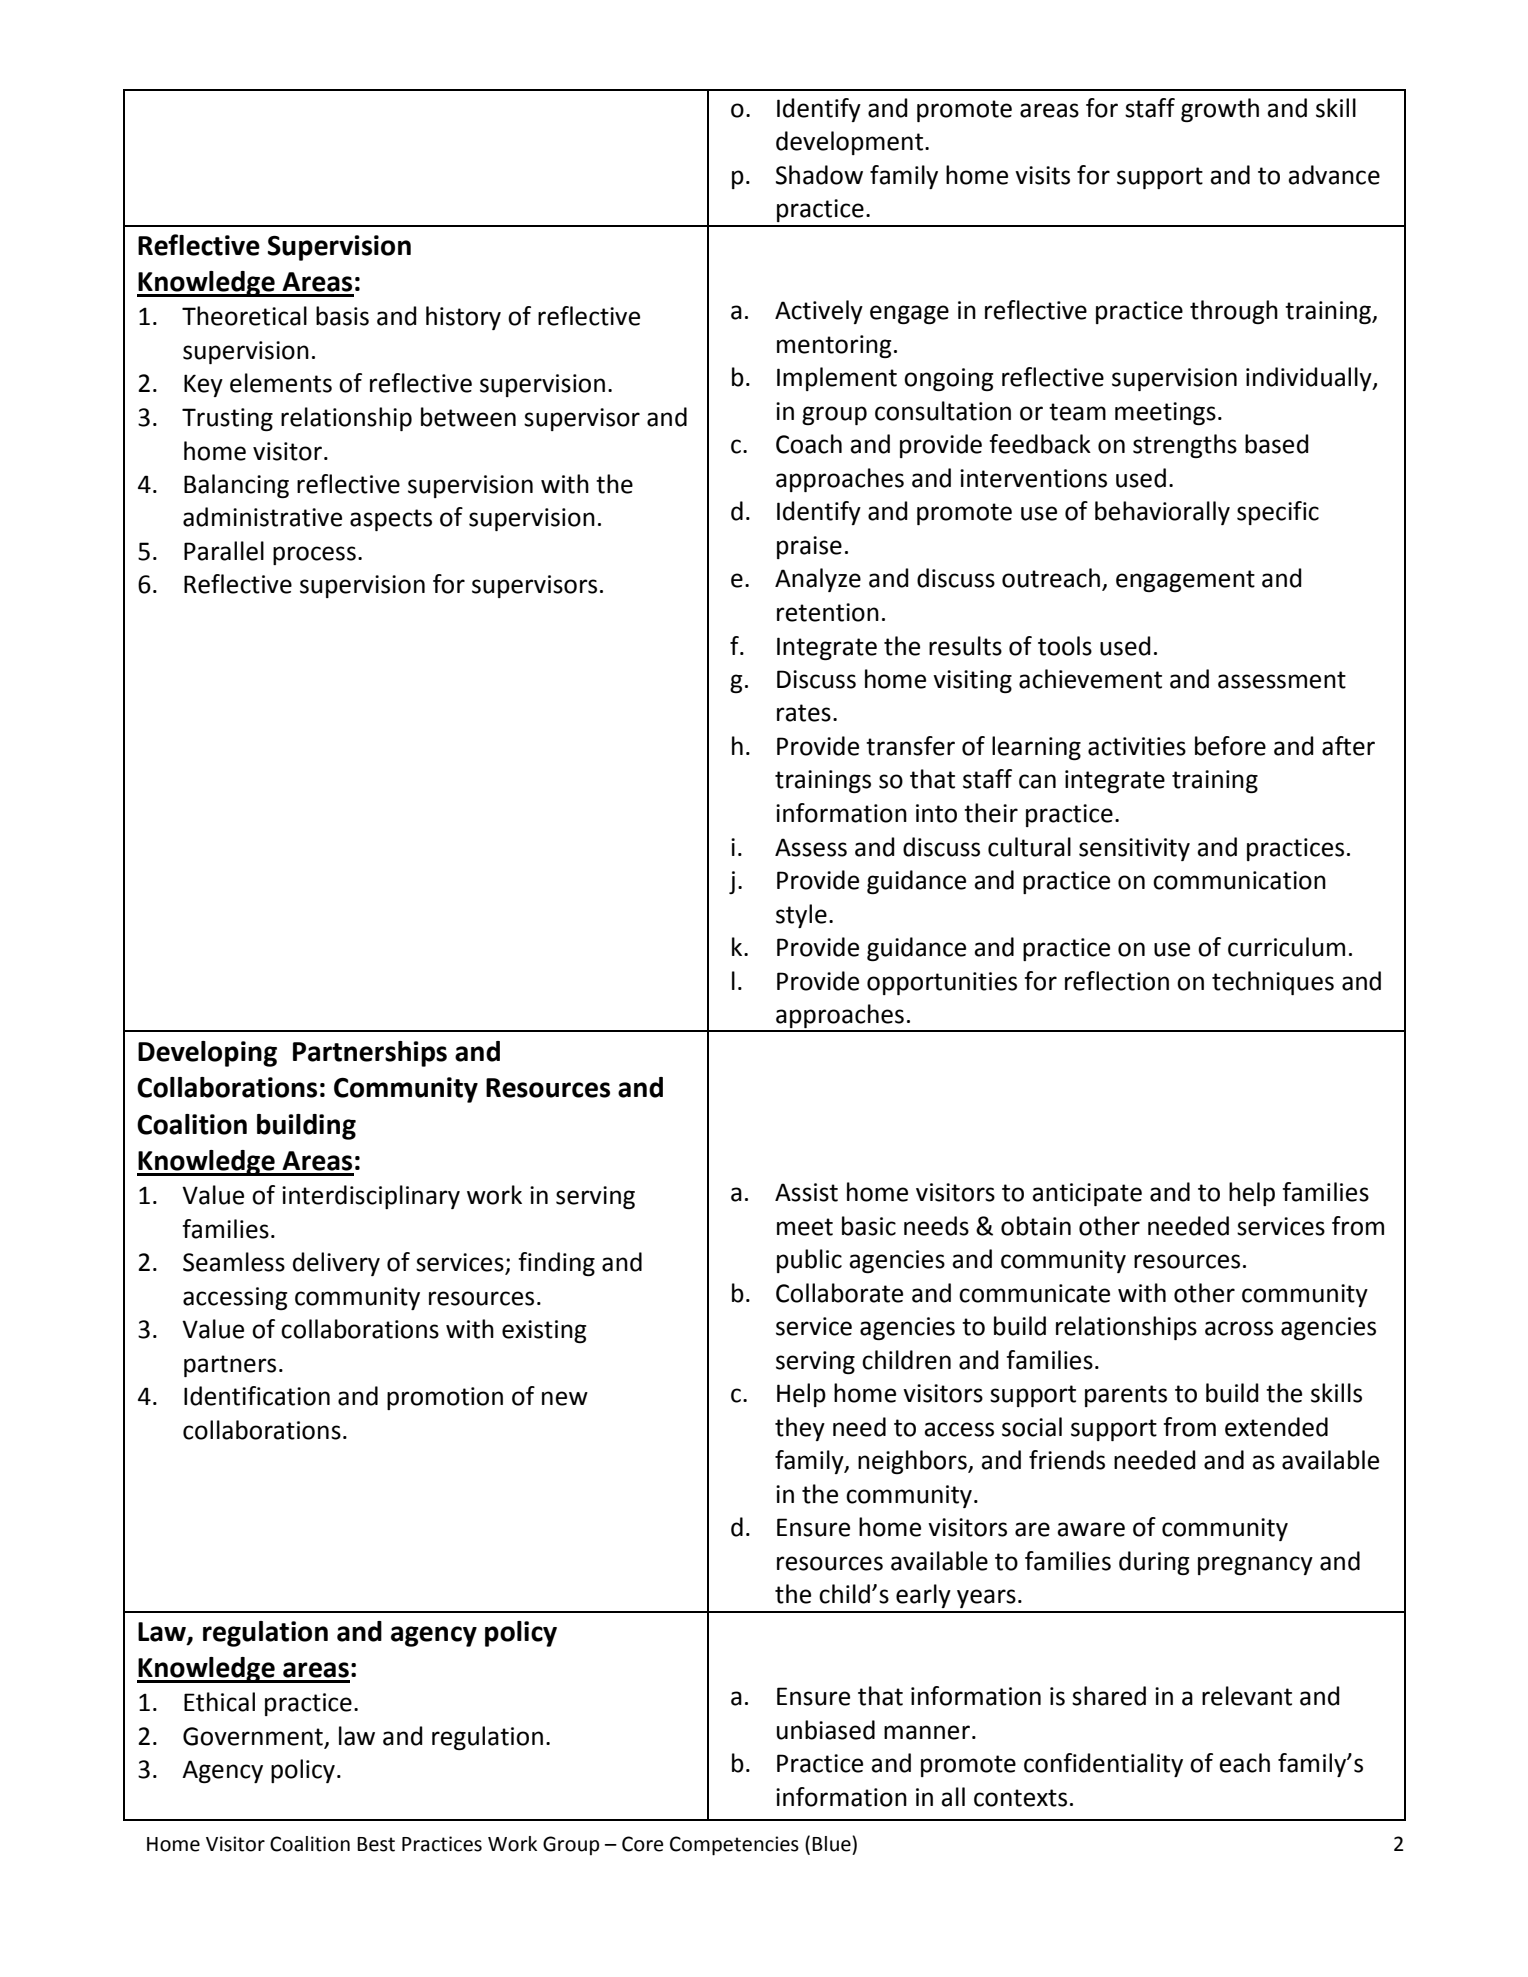 The width and height of the document is (1528, 1977). What do you see at coordinates (734, 1846) in the document?
I see `Competencies` at bounding box center [734, 1846].
